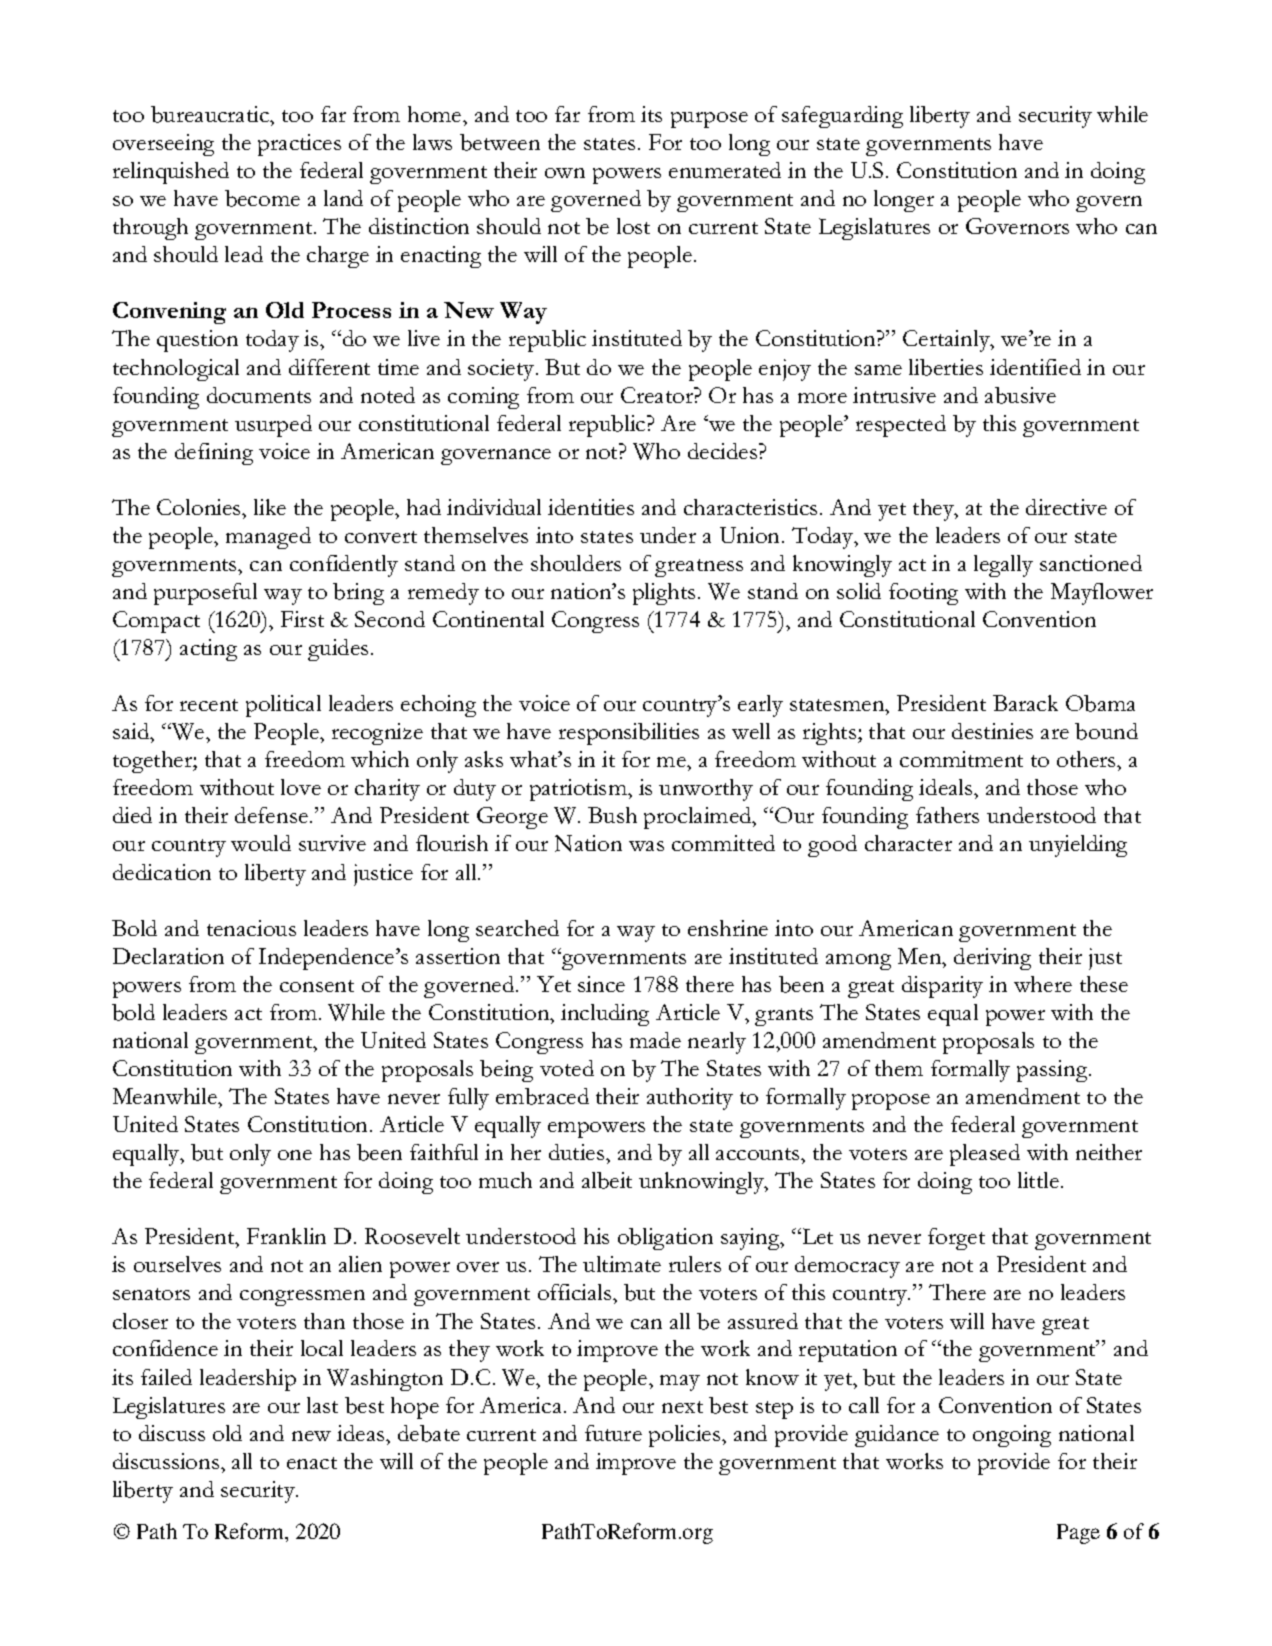 The width and height of the page is (1272, 1646). Describe the element at coordinates (299, 145) in the page. I see `practices` at that location.
